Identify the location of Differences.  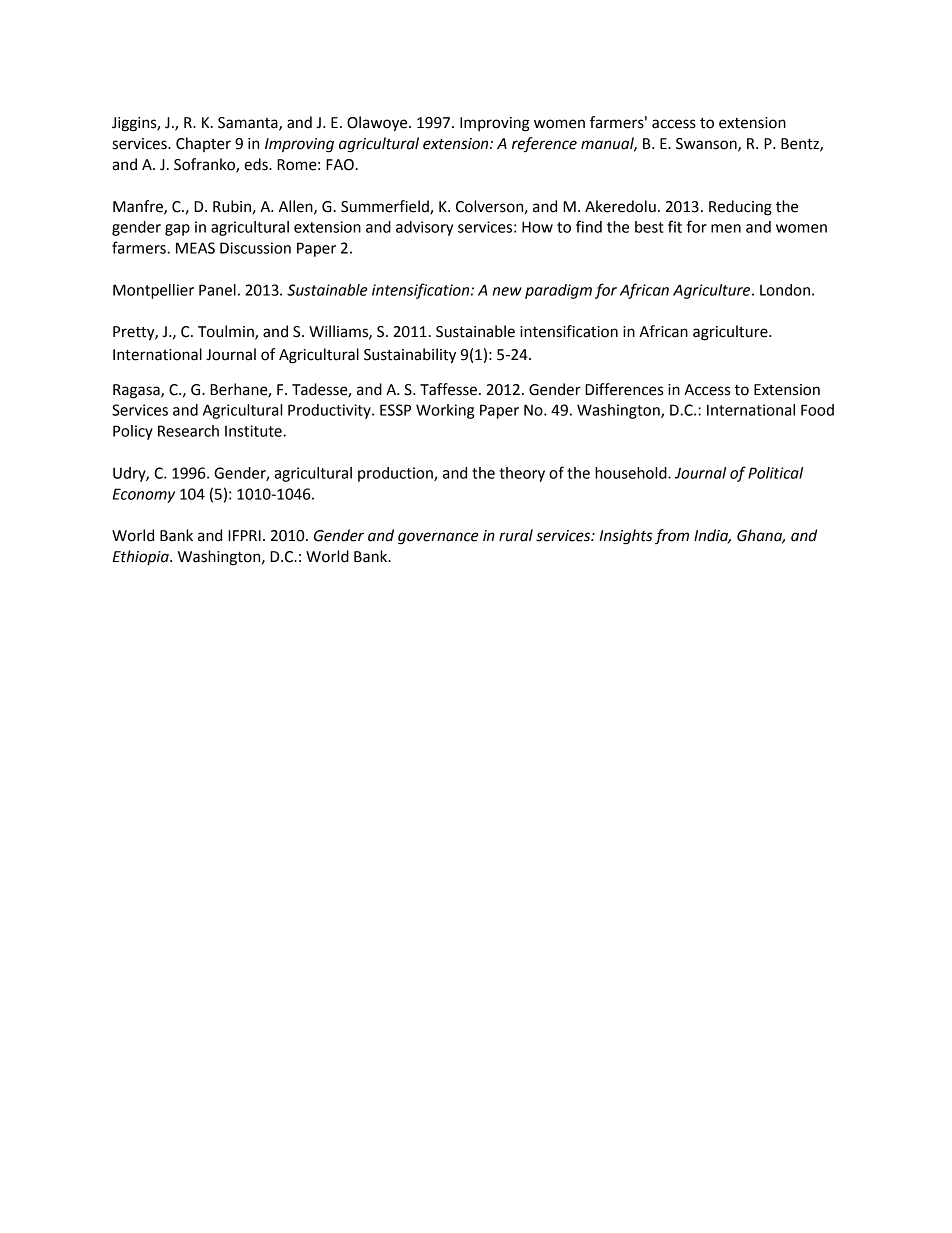
(624, 389).
